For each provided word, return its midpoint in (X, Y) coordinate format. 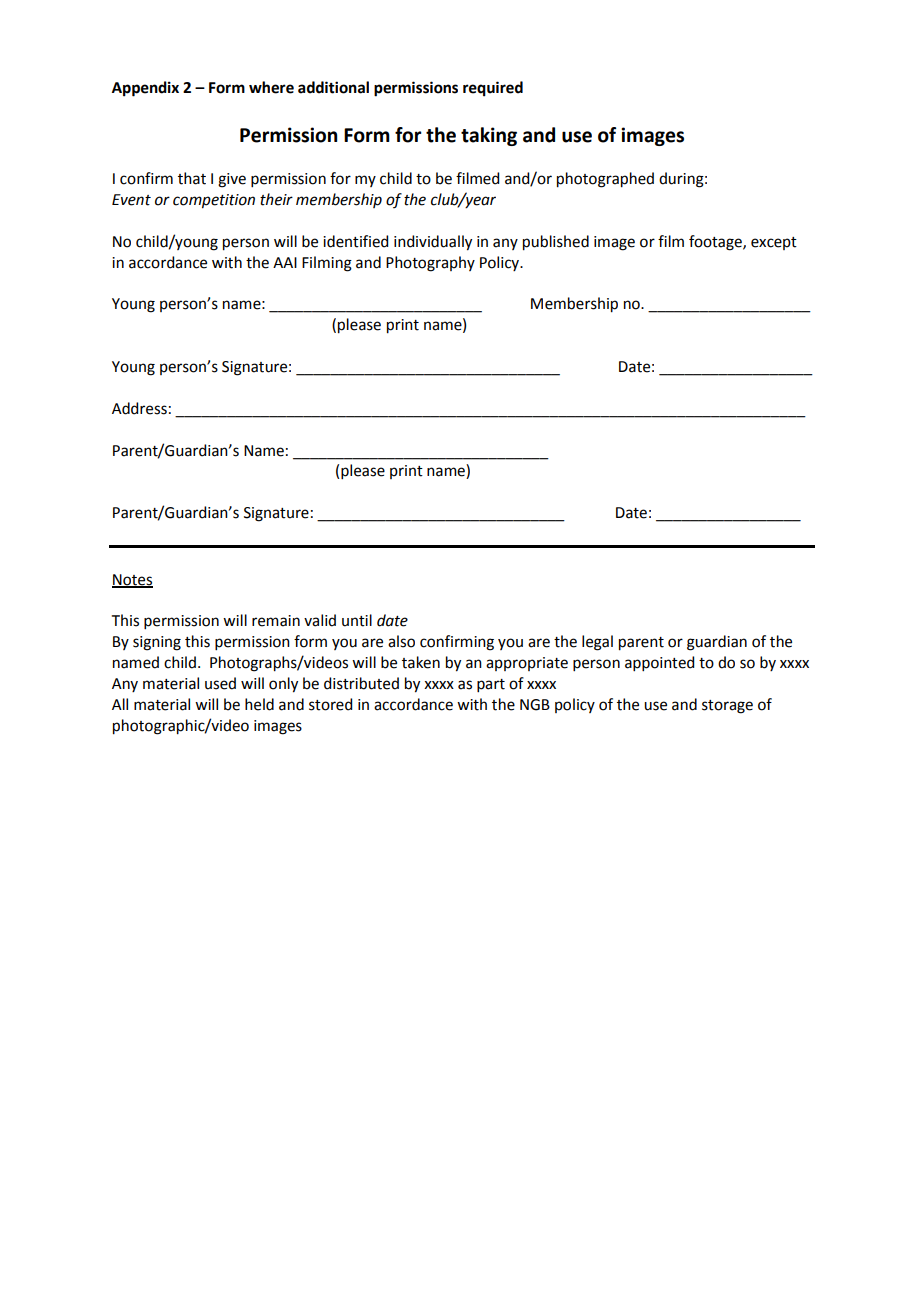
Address (139, 408)
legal (597, 643)
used (220, 683)
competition (214, 201)
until (357, 620)
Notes (132, 580)
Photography (430, 264)
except (774, 243)
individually (433, 243)
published (556, 243)
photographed (605, 180)
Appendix (145, 89)
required (493, 89)
